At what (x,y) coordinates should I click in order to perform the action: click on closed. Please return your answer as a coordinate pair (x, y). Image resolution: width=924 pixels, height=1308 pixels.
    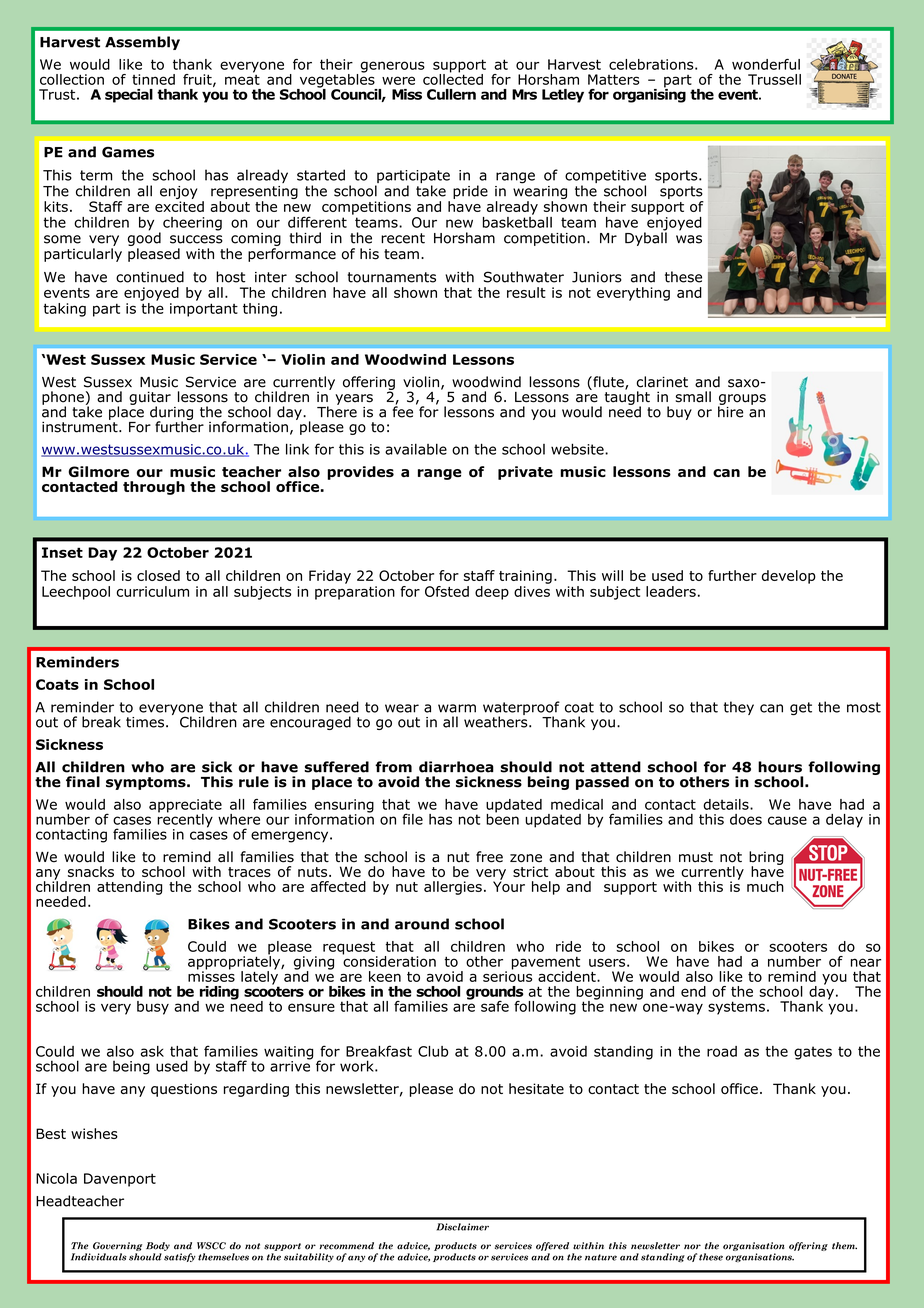
    Looking at the image, I should click on (158, 575).
